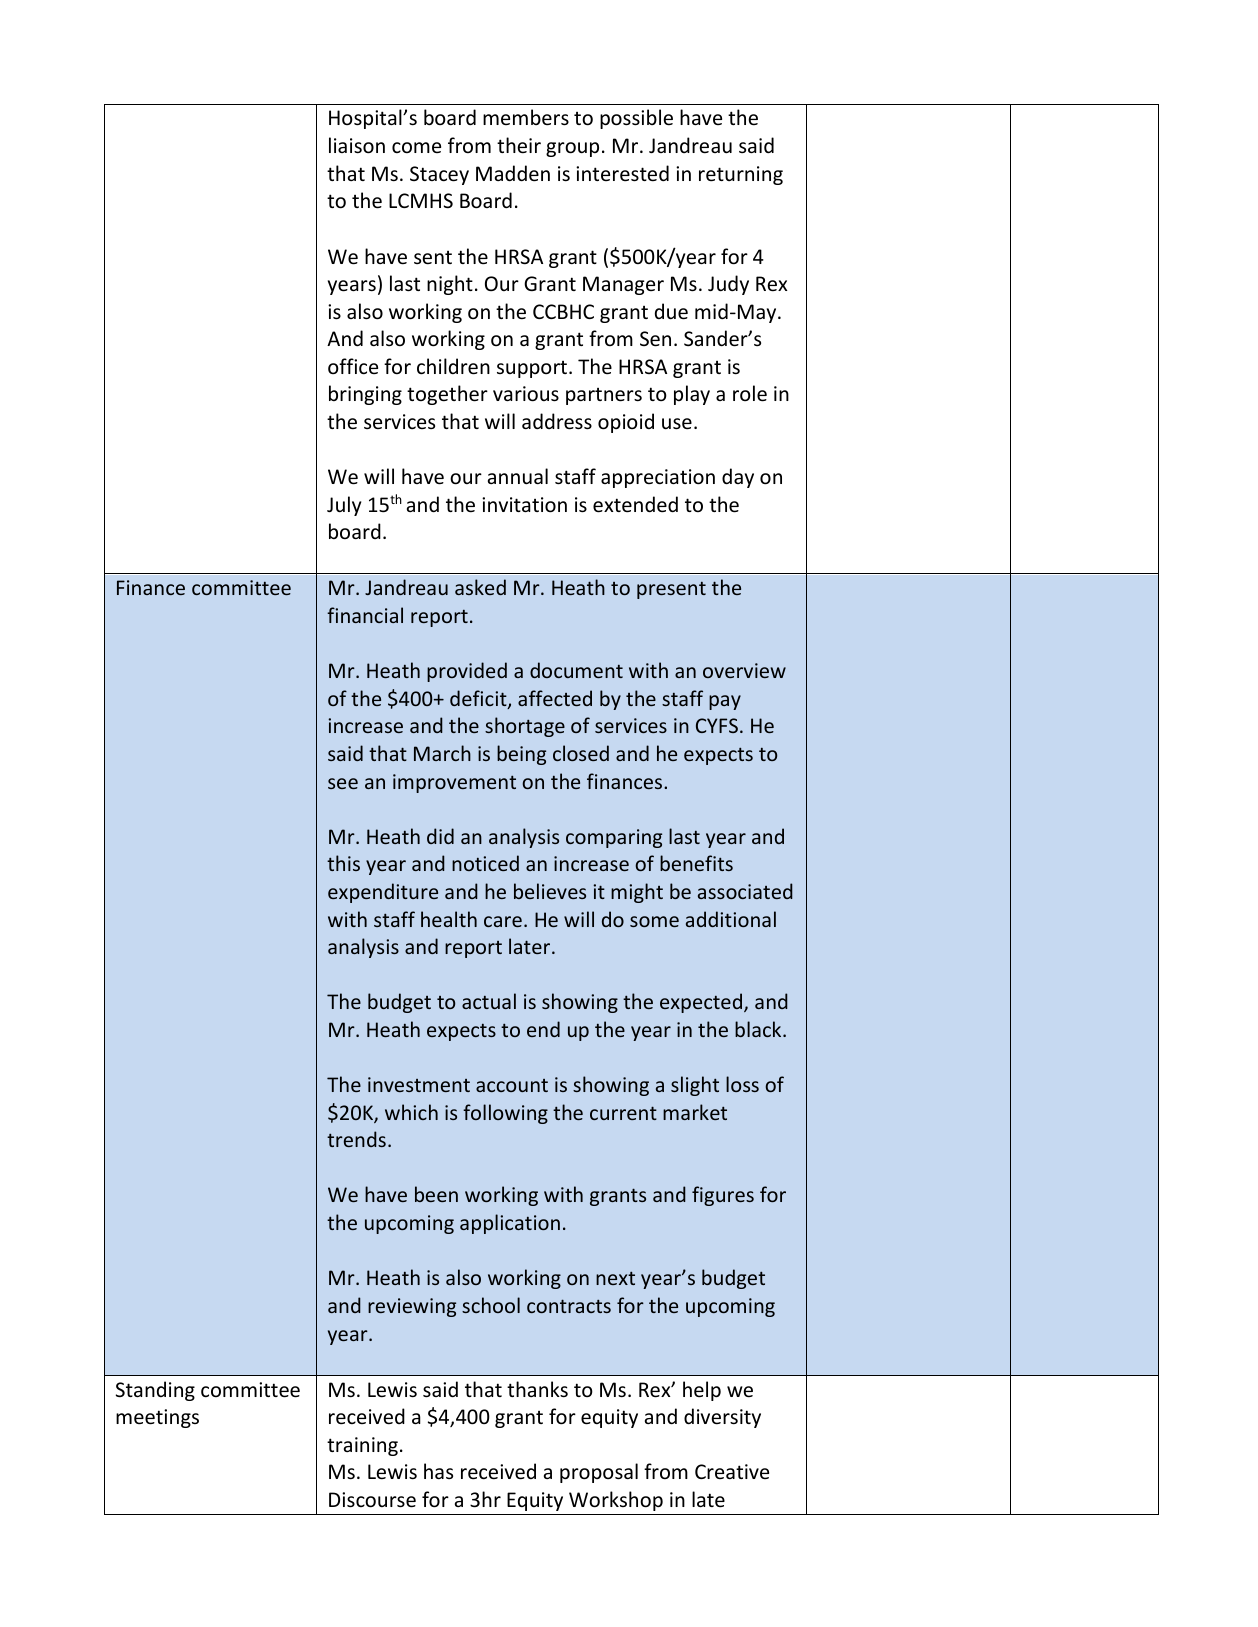 This screenshot has height=1627, width=1258. Describe the element at coordinates (343, 783) in the screenshot. I see `see` at that location.
